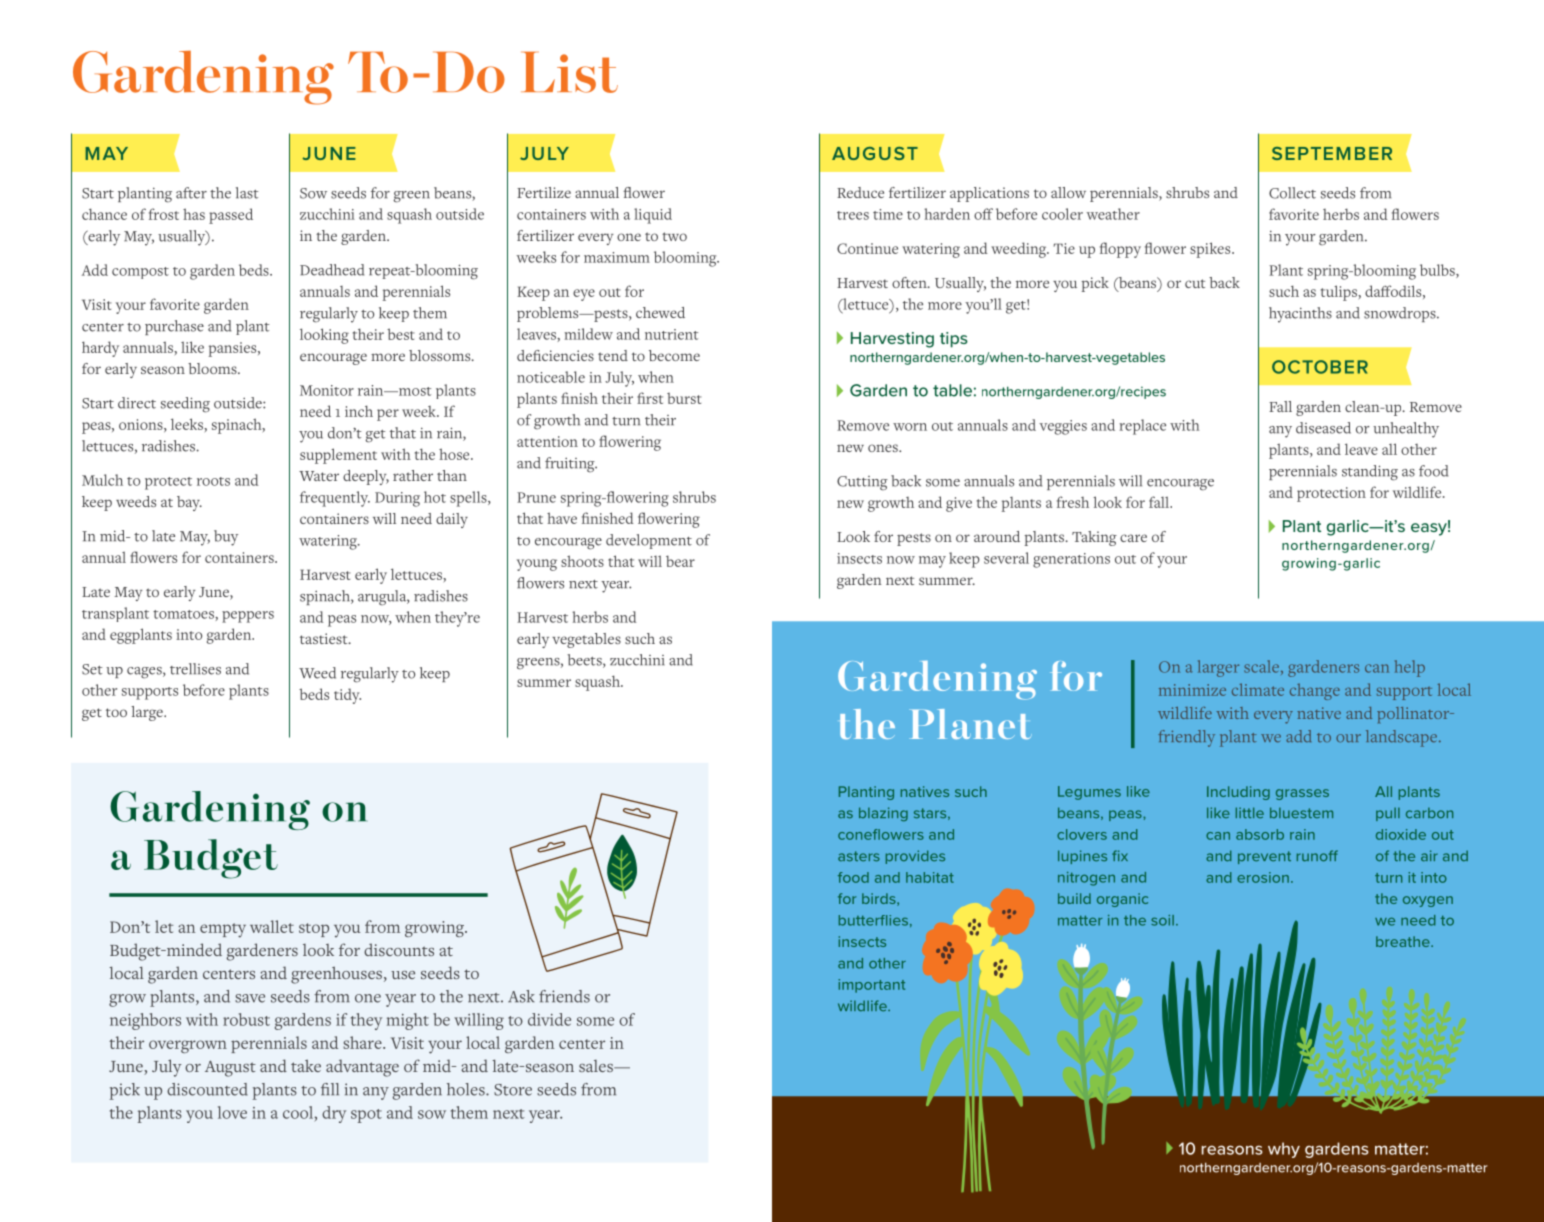 This screenshot has width=1544, height=1222. What do you see at coordinates (1315, 691) in the screenshot?
I see `change` at bounding box center [1315, 691].
